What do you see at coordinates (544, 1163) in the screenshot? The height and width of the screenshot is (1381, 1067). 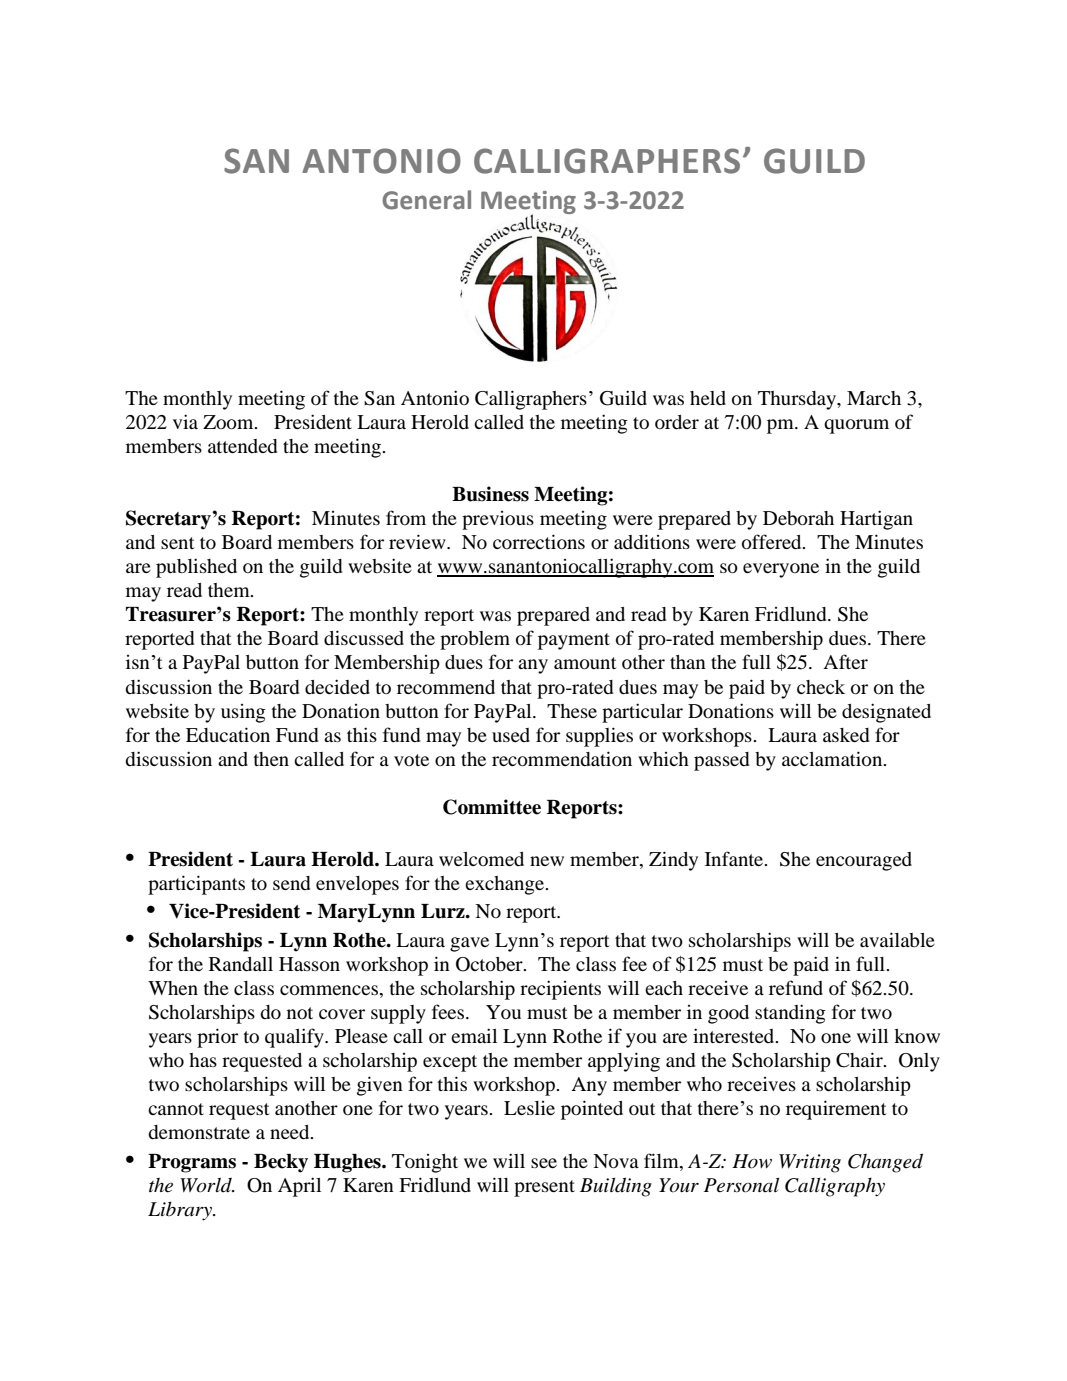 I see `see` at bounding box center [544, 1163].
